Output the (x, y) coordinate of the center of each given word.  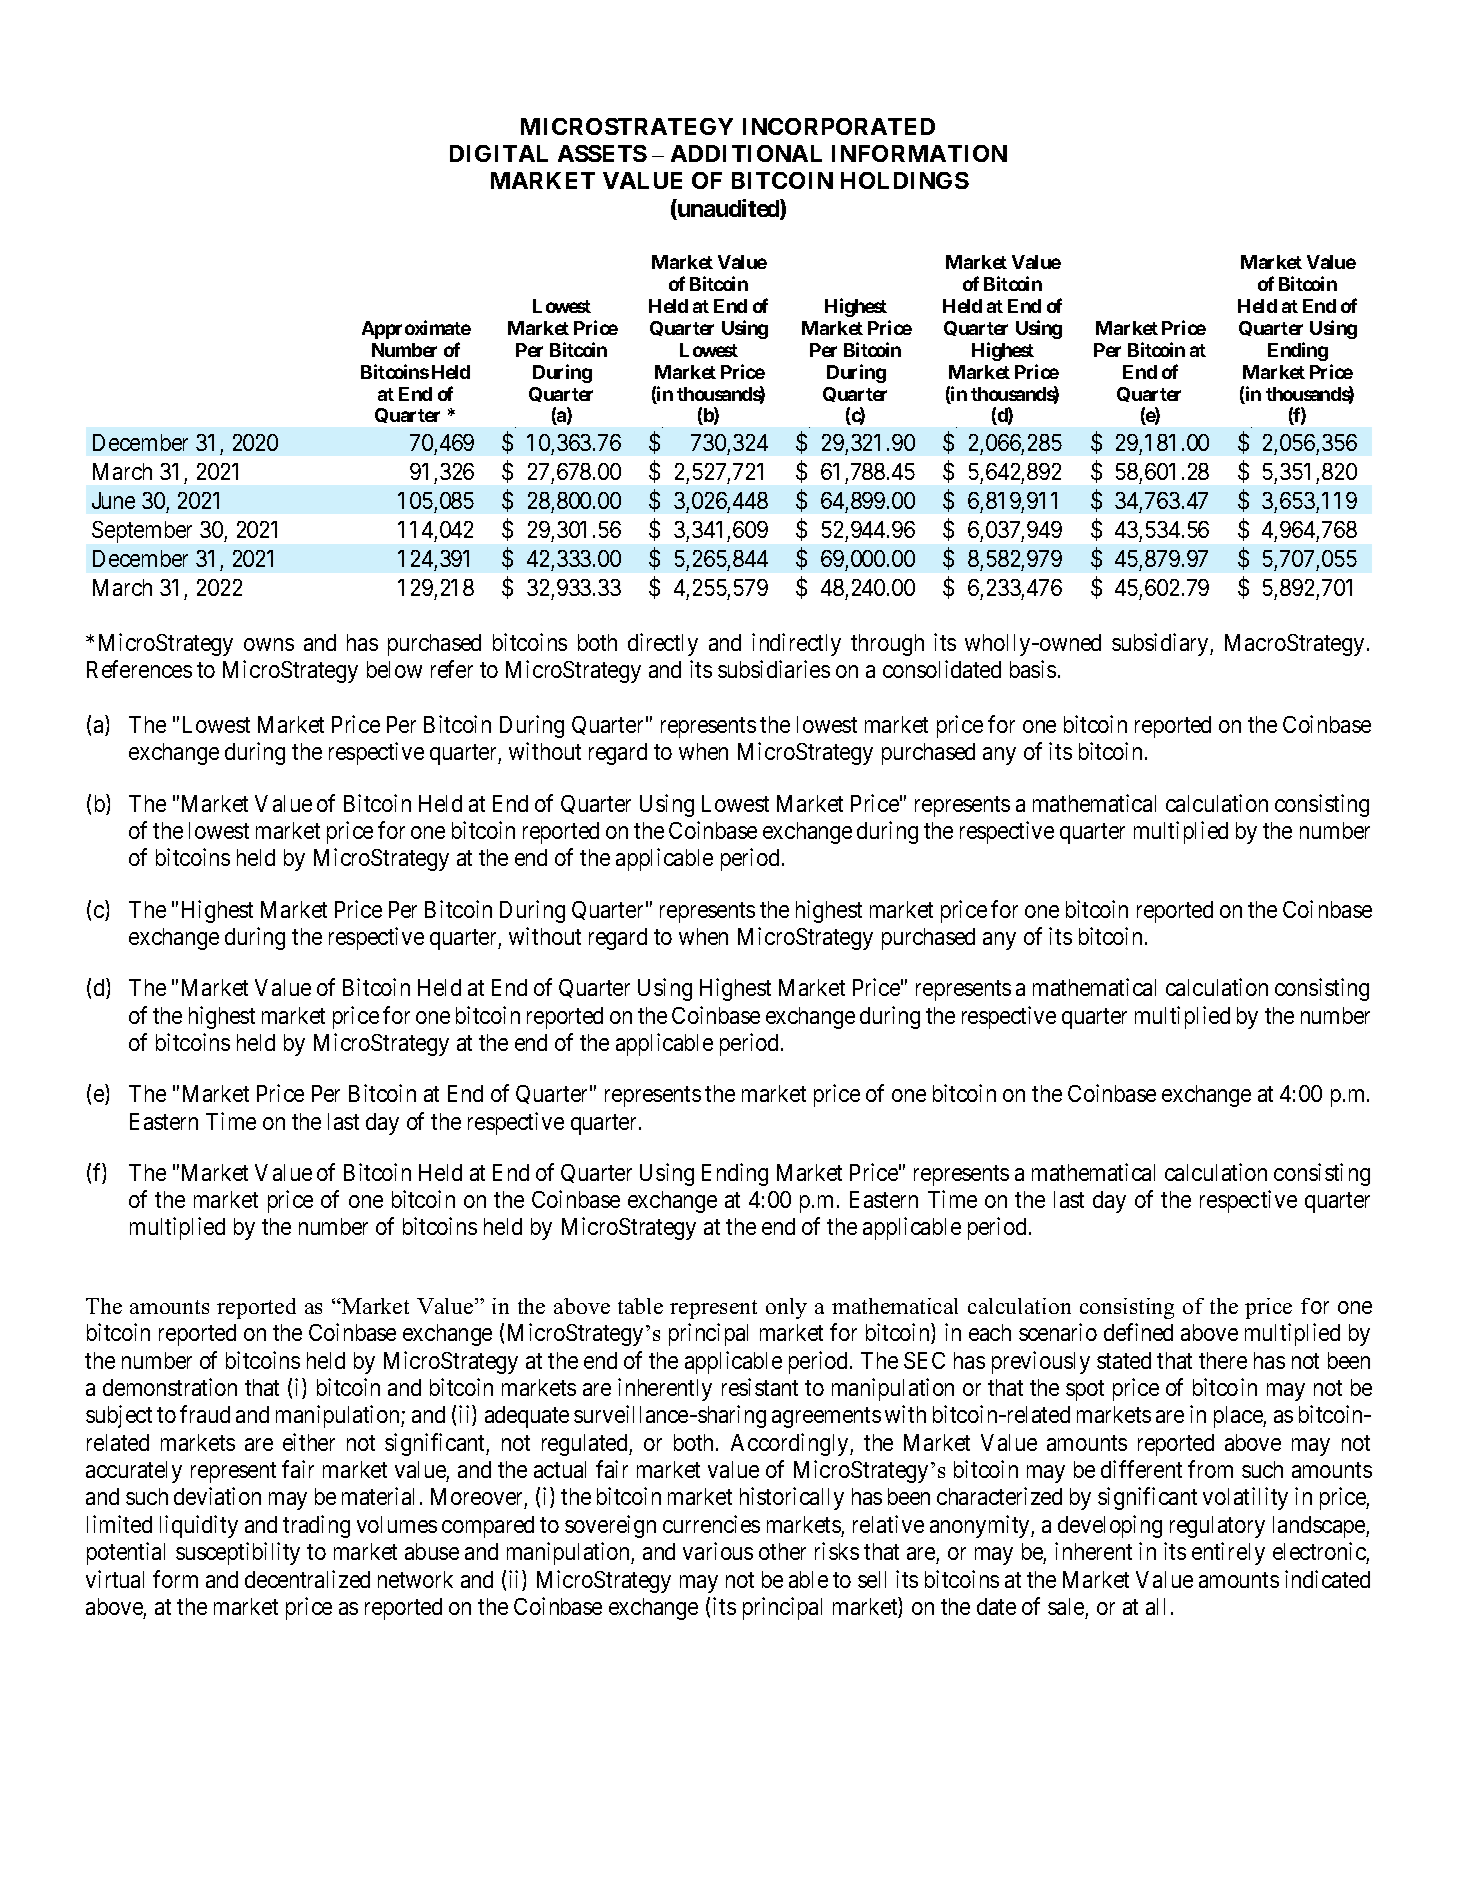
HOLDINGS (905, 180)
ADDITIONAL (746, 153)
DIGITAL (499, 153)
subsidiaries (774, 669)
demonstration (170, 1387)
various (718, 1551)
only (786, 1308)
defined (1138, 1332)
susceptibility (238, 1553)
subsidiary (1161, 644)
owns (269, 644)
